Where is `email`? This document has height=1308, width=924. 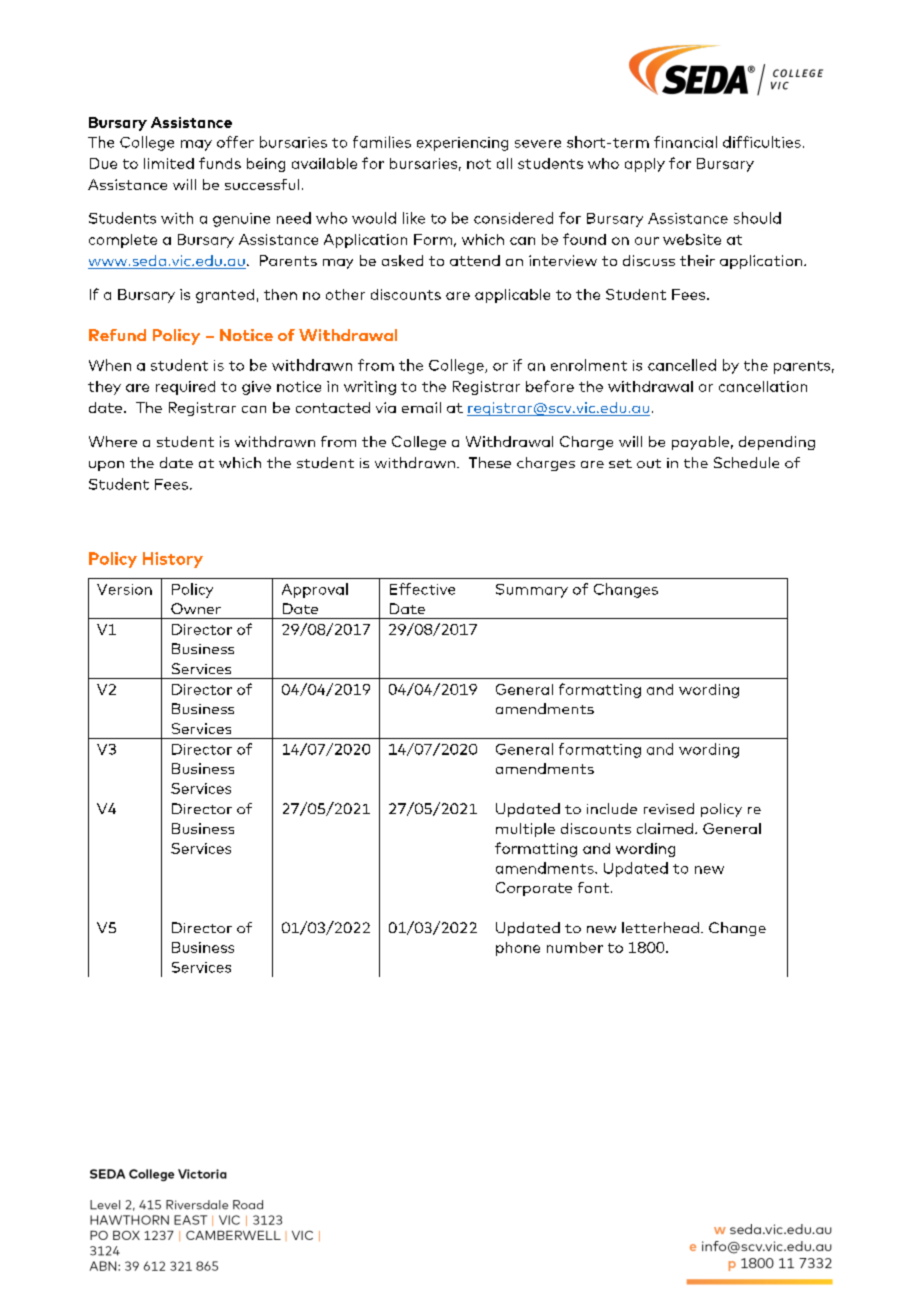
email is located at coordinates (421, 407).
